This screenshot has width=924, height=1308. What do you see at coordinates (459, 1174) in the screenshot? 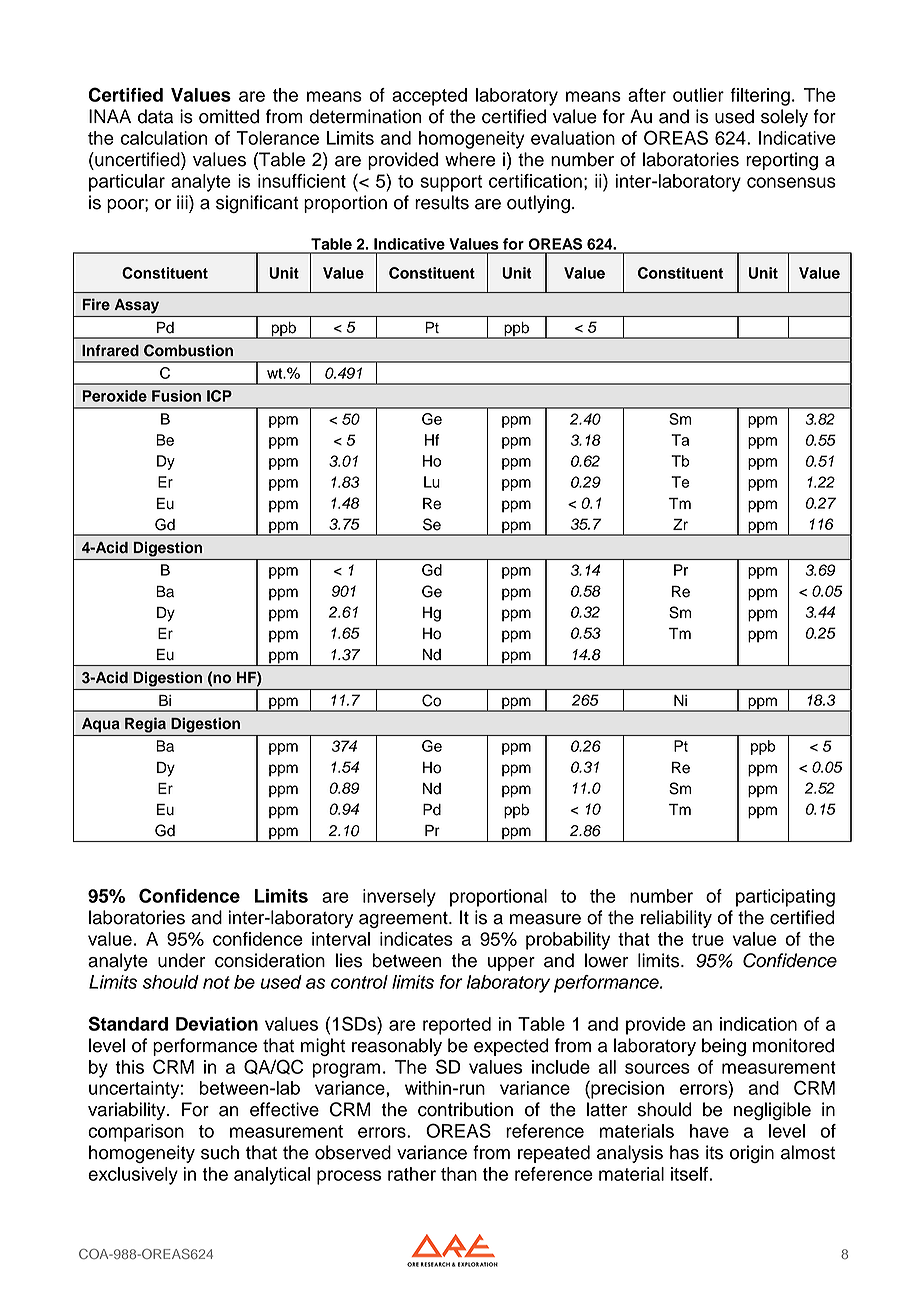
I see `than` at bounding box center [459, 1174].
